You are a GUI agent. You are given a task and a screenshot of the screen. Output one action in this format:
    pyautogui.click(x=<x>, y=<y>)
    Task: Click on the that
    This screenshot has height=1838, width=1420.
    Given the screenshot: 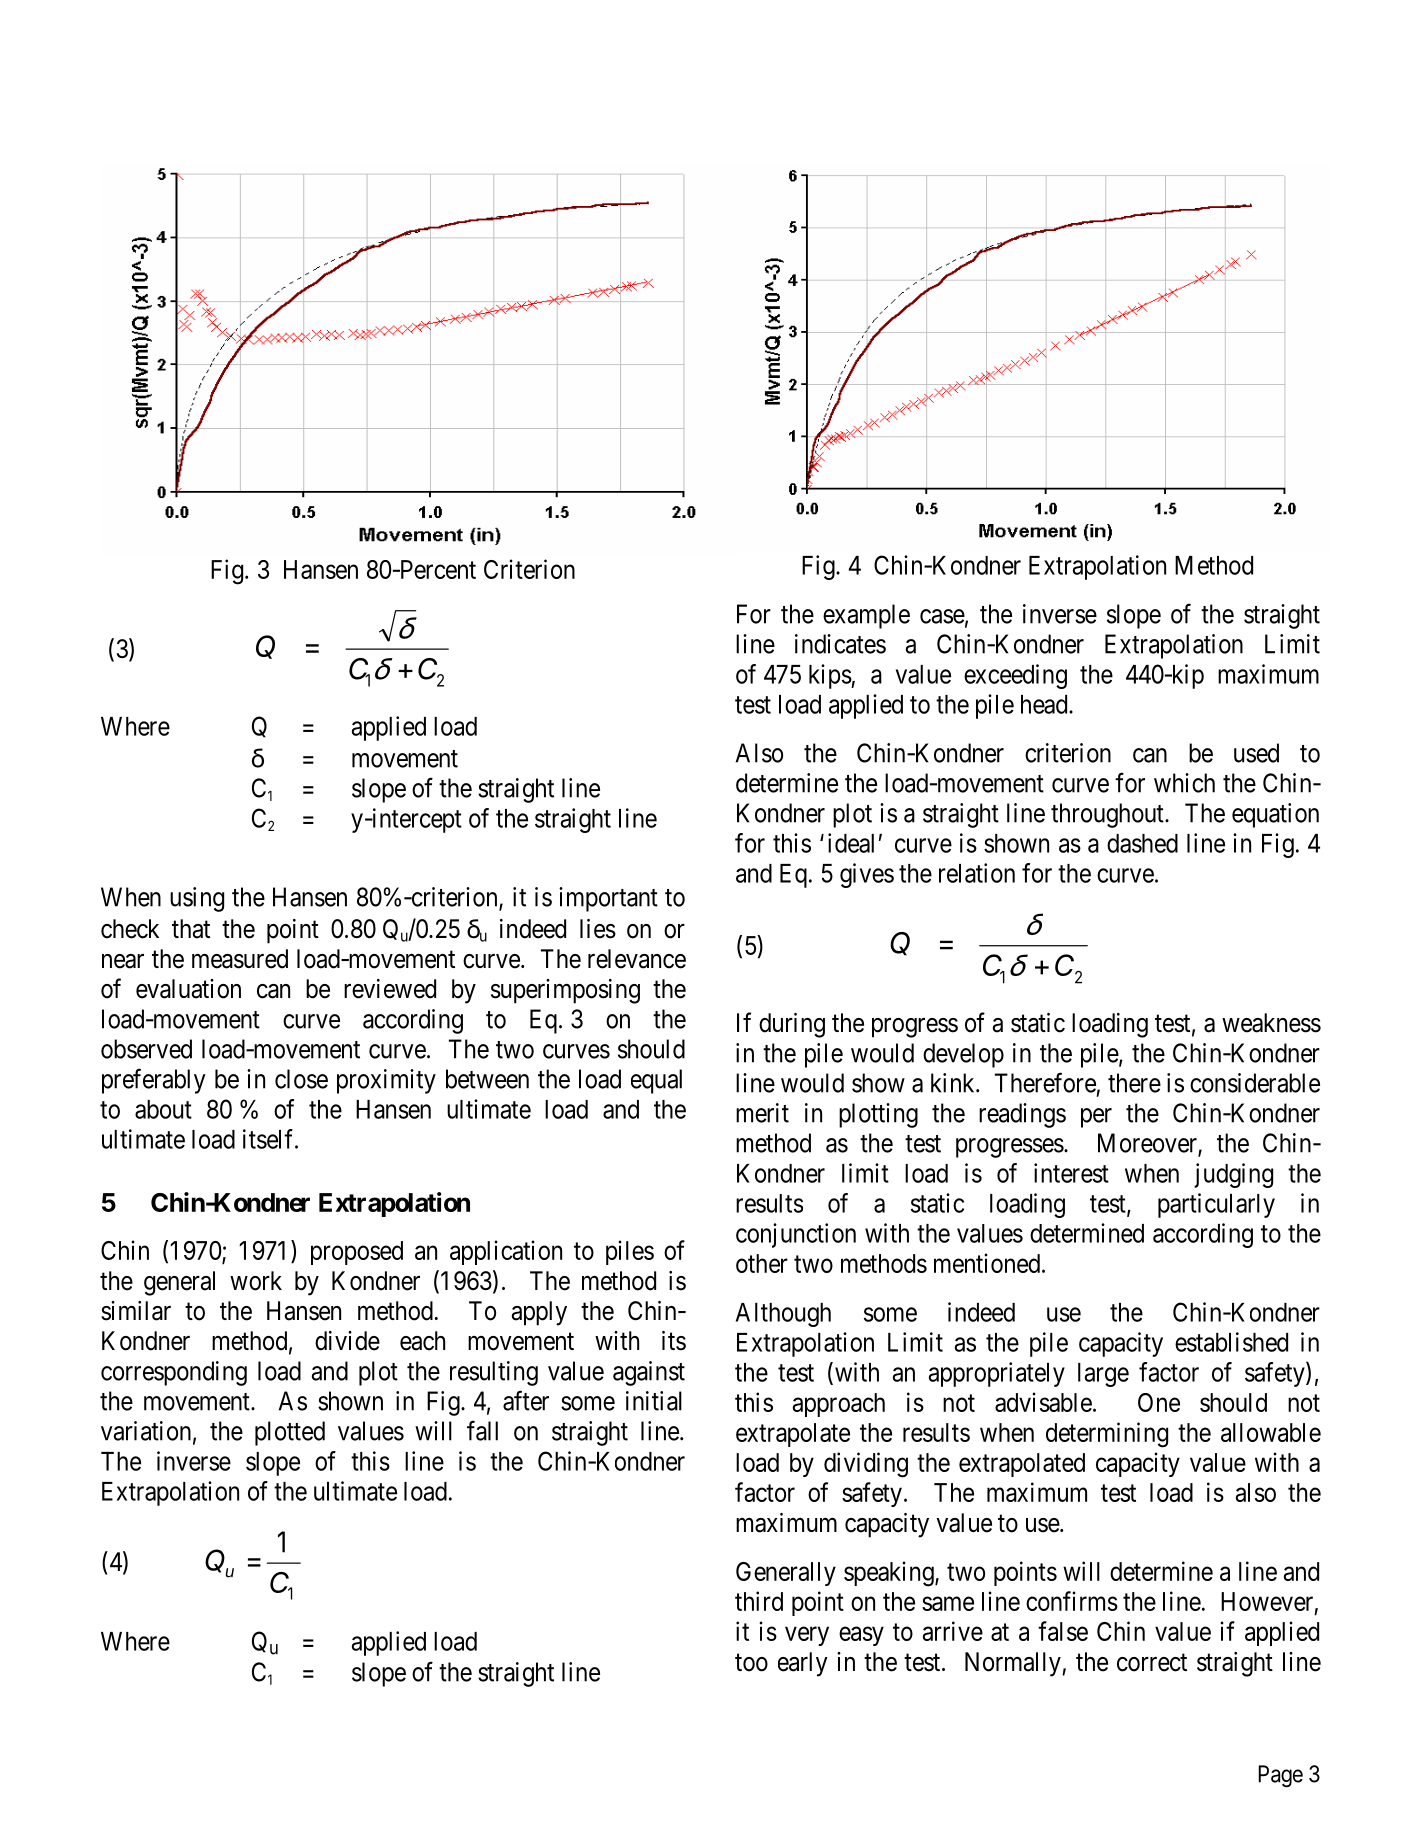 What is the action you would take?
    pyautogui.click(x=191, y=929)
